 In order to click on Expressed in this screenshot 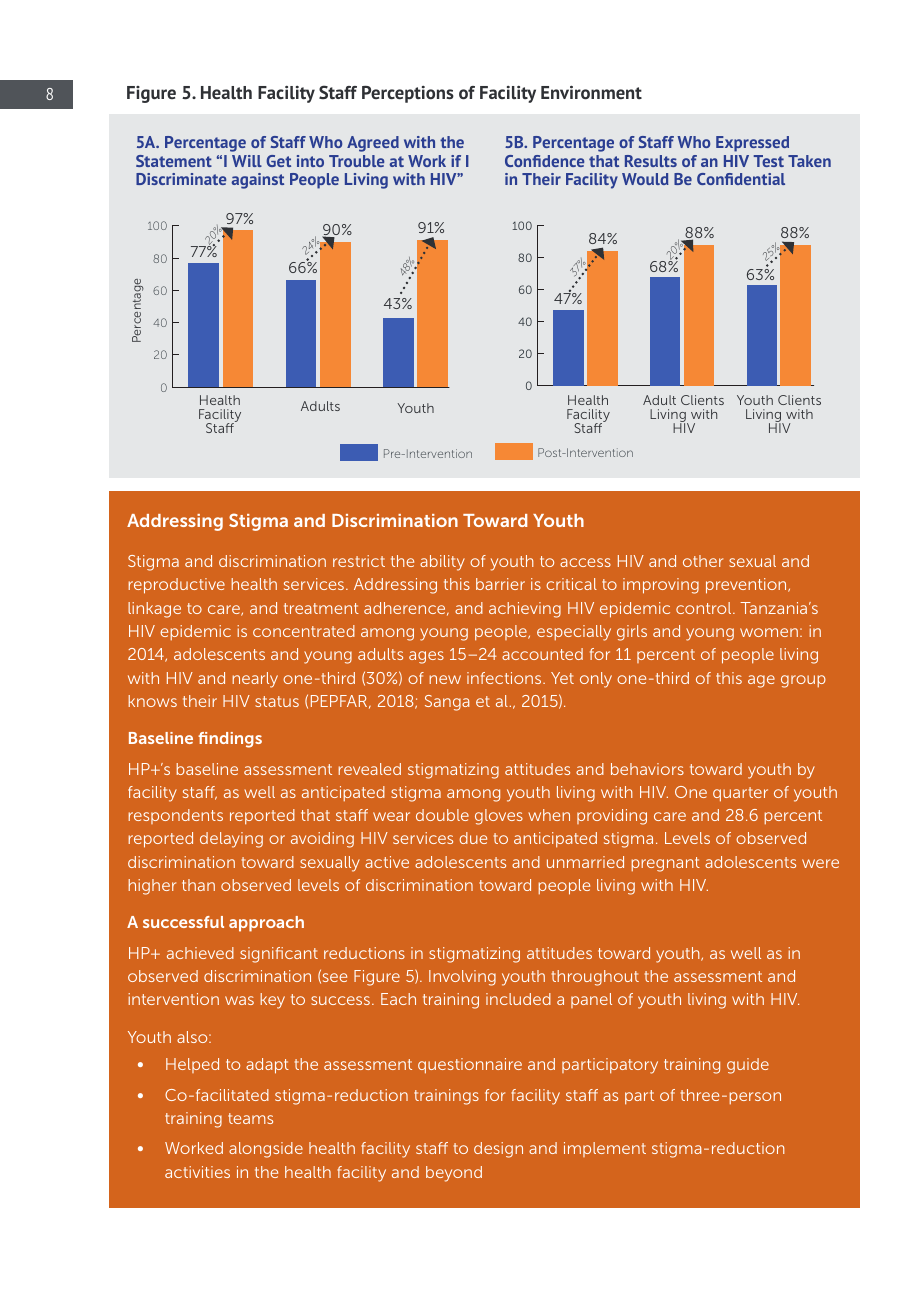, I will do `click(752, 144)`.
